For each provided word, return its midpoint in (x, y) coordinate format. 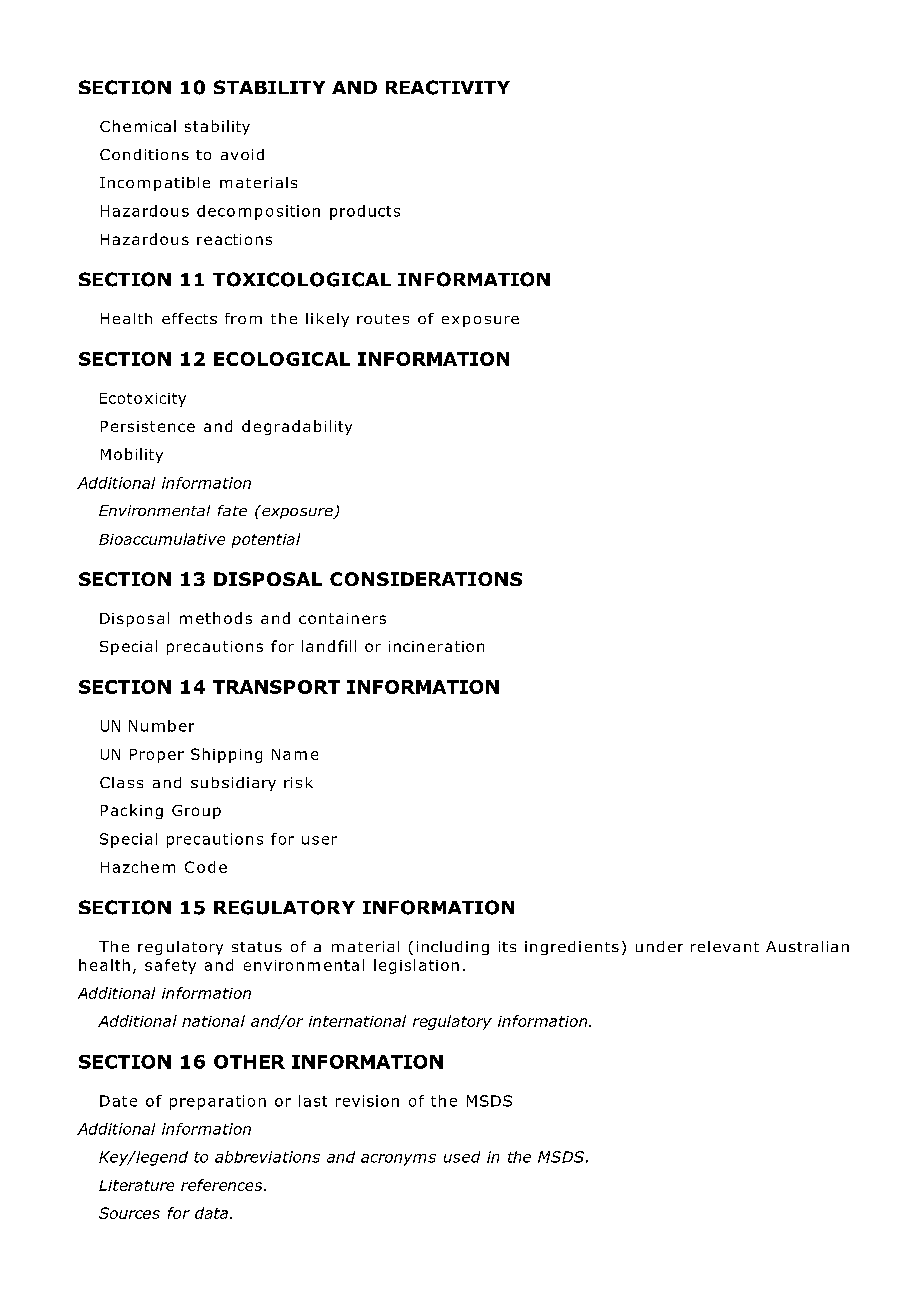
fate (232, 510)
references (223, 1185)
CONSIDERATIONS (426, 579)
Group (196, 812)
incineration (436, 646)
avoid (242, 154)
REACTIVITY (448, 87)
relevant (725, 946)
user (319, 840)
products (365, 212)
